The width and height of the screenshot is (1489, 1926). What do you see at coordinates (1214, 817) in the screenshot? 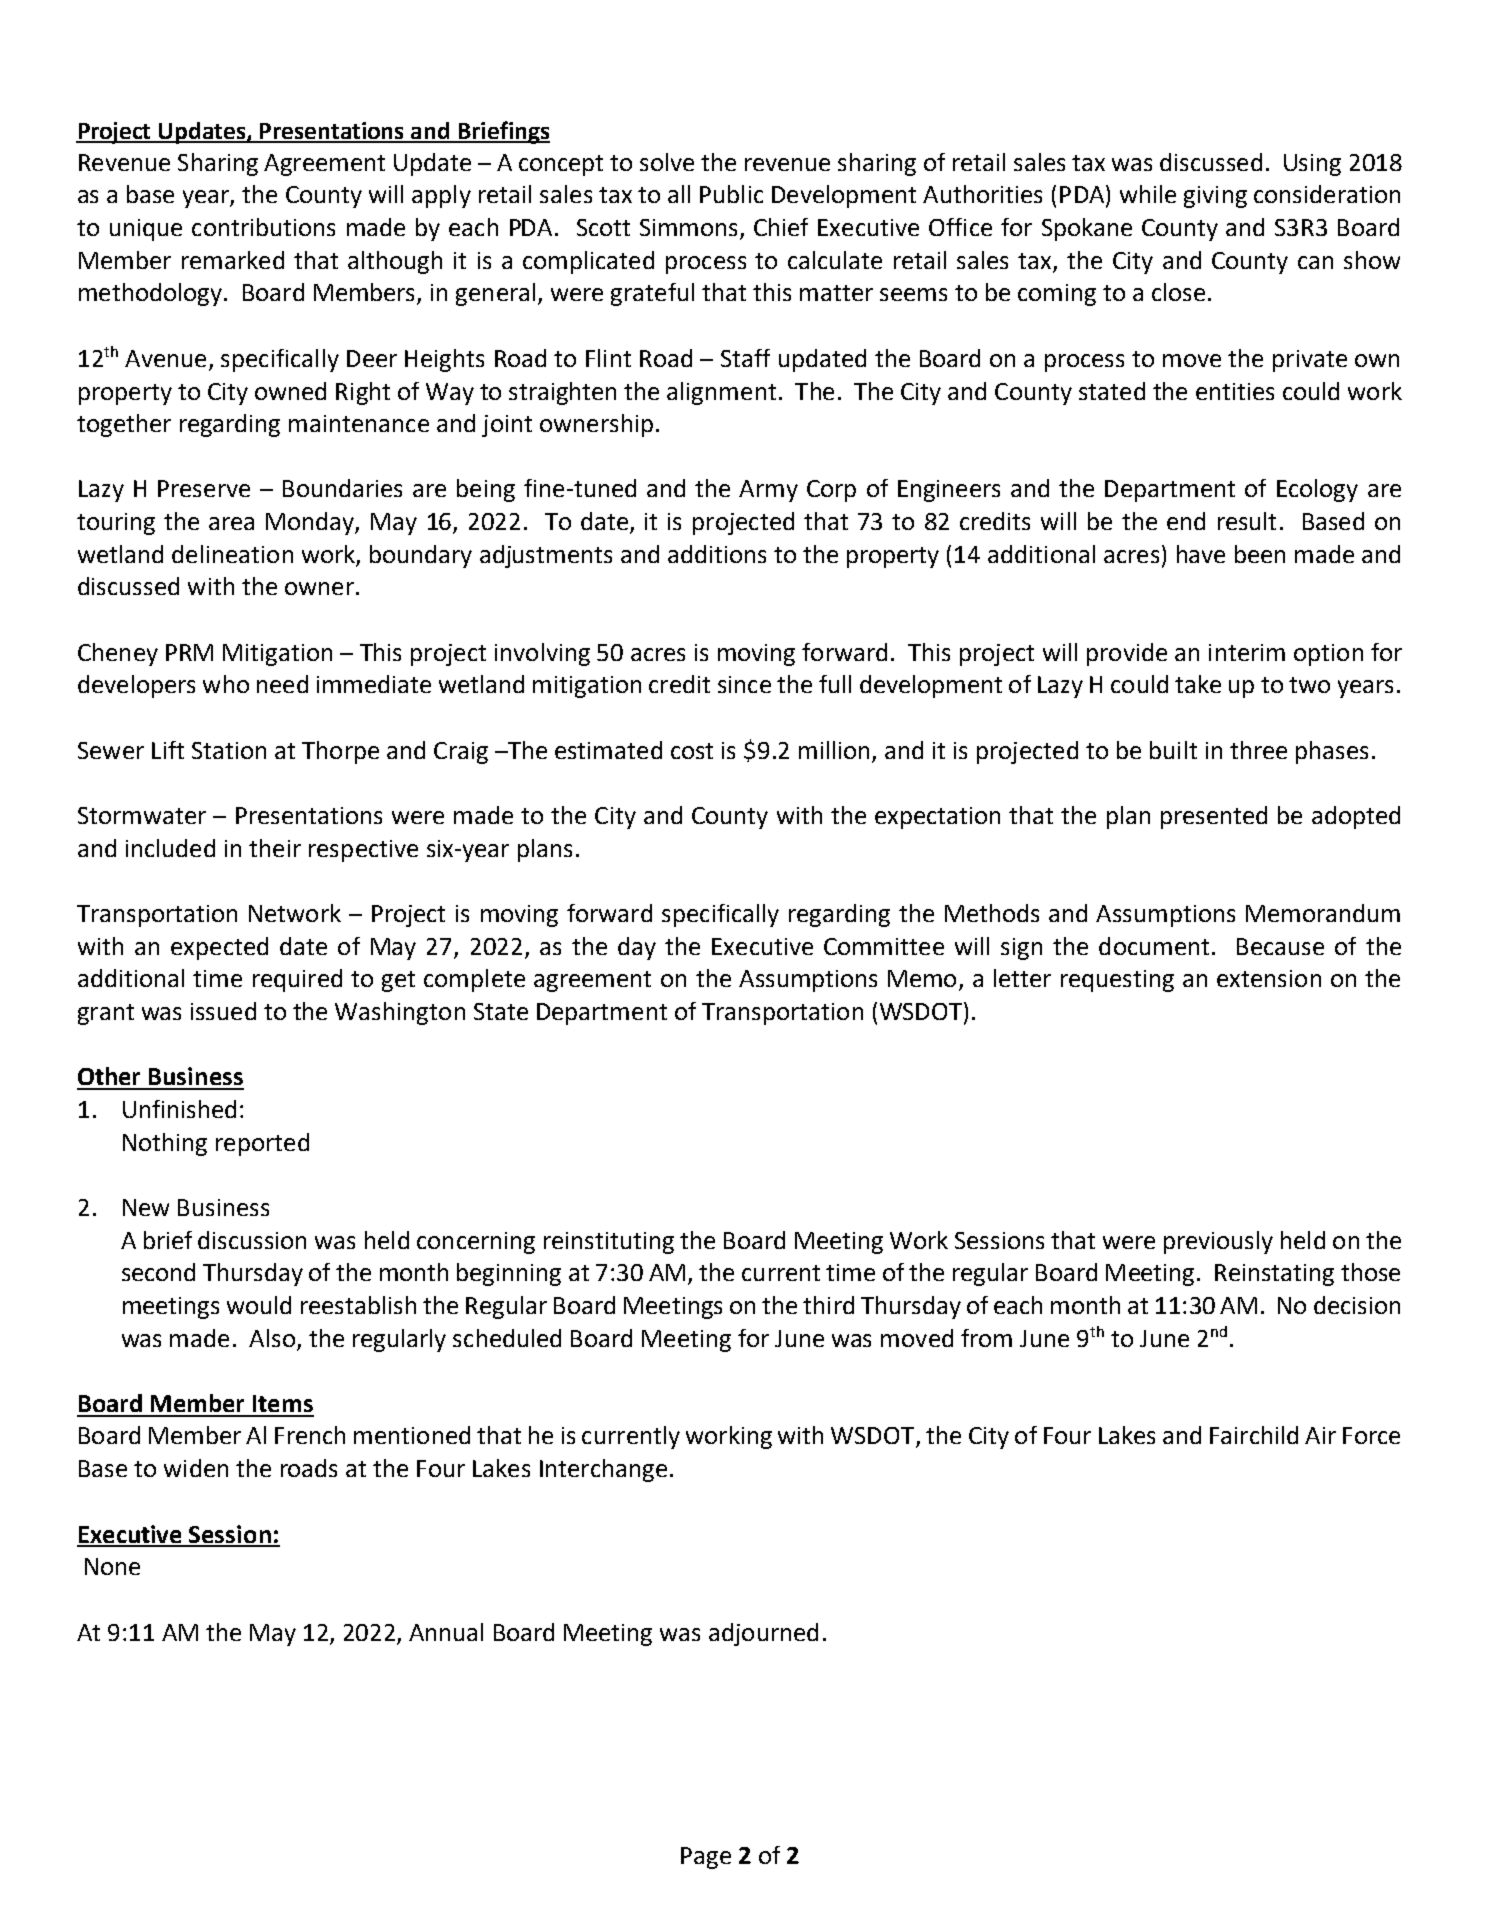
I see `presented` at bounding box center [1214, 817].
